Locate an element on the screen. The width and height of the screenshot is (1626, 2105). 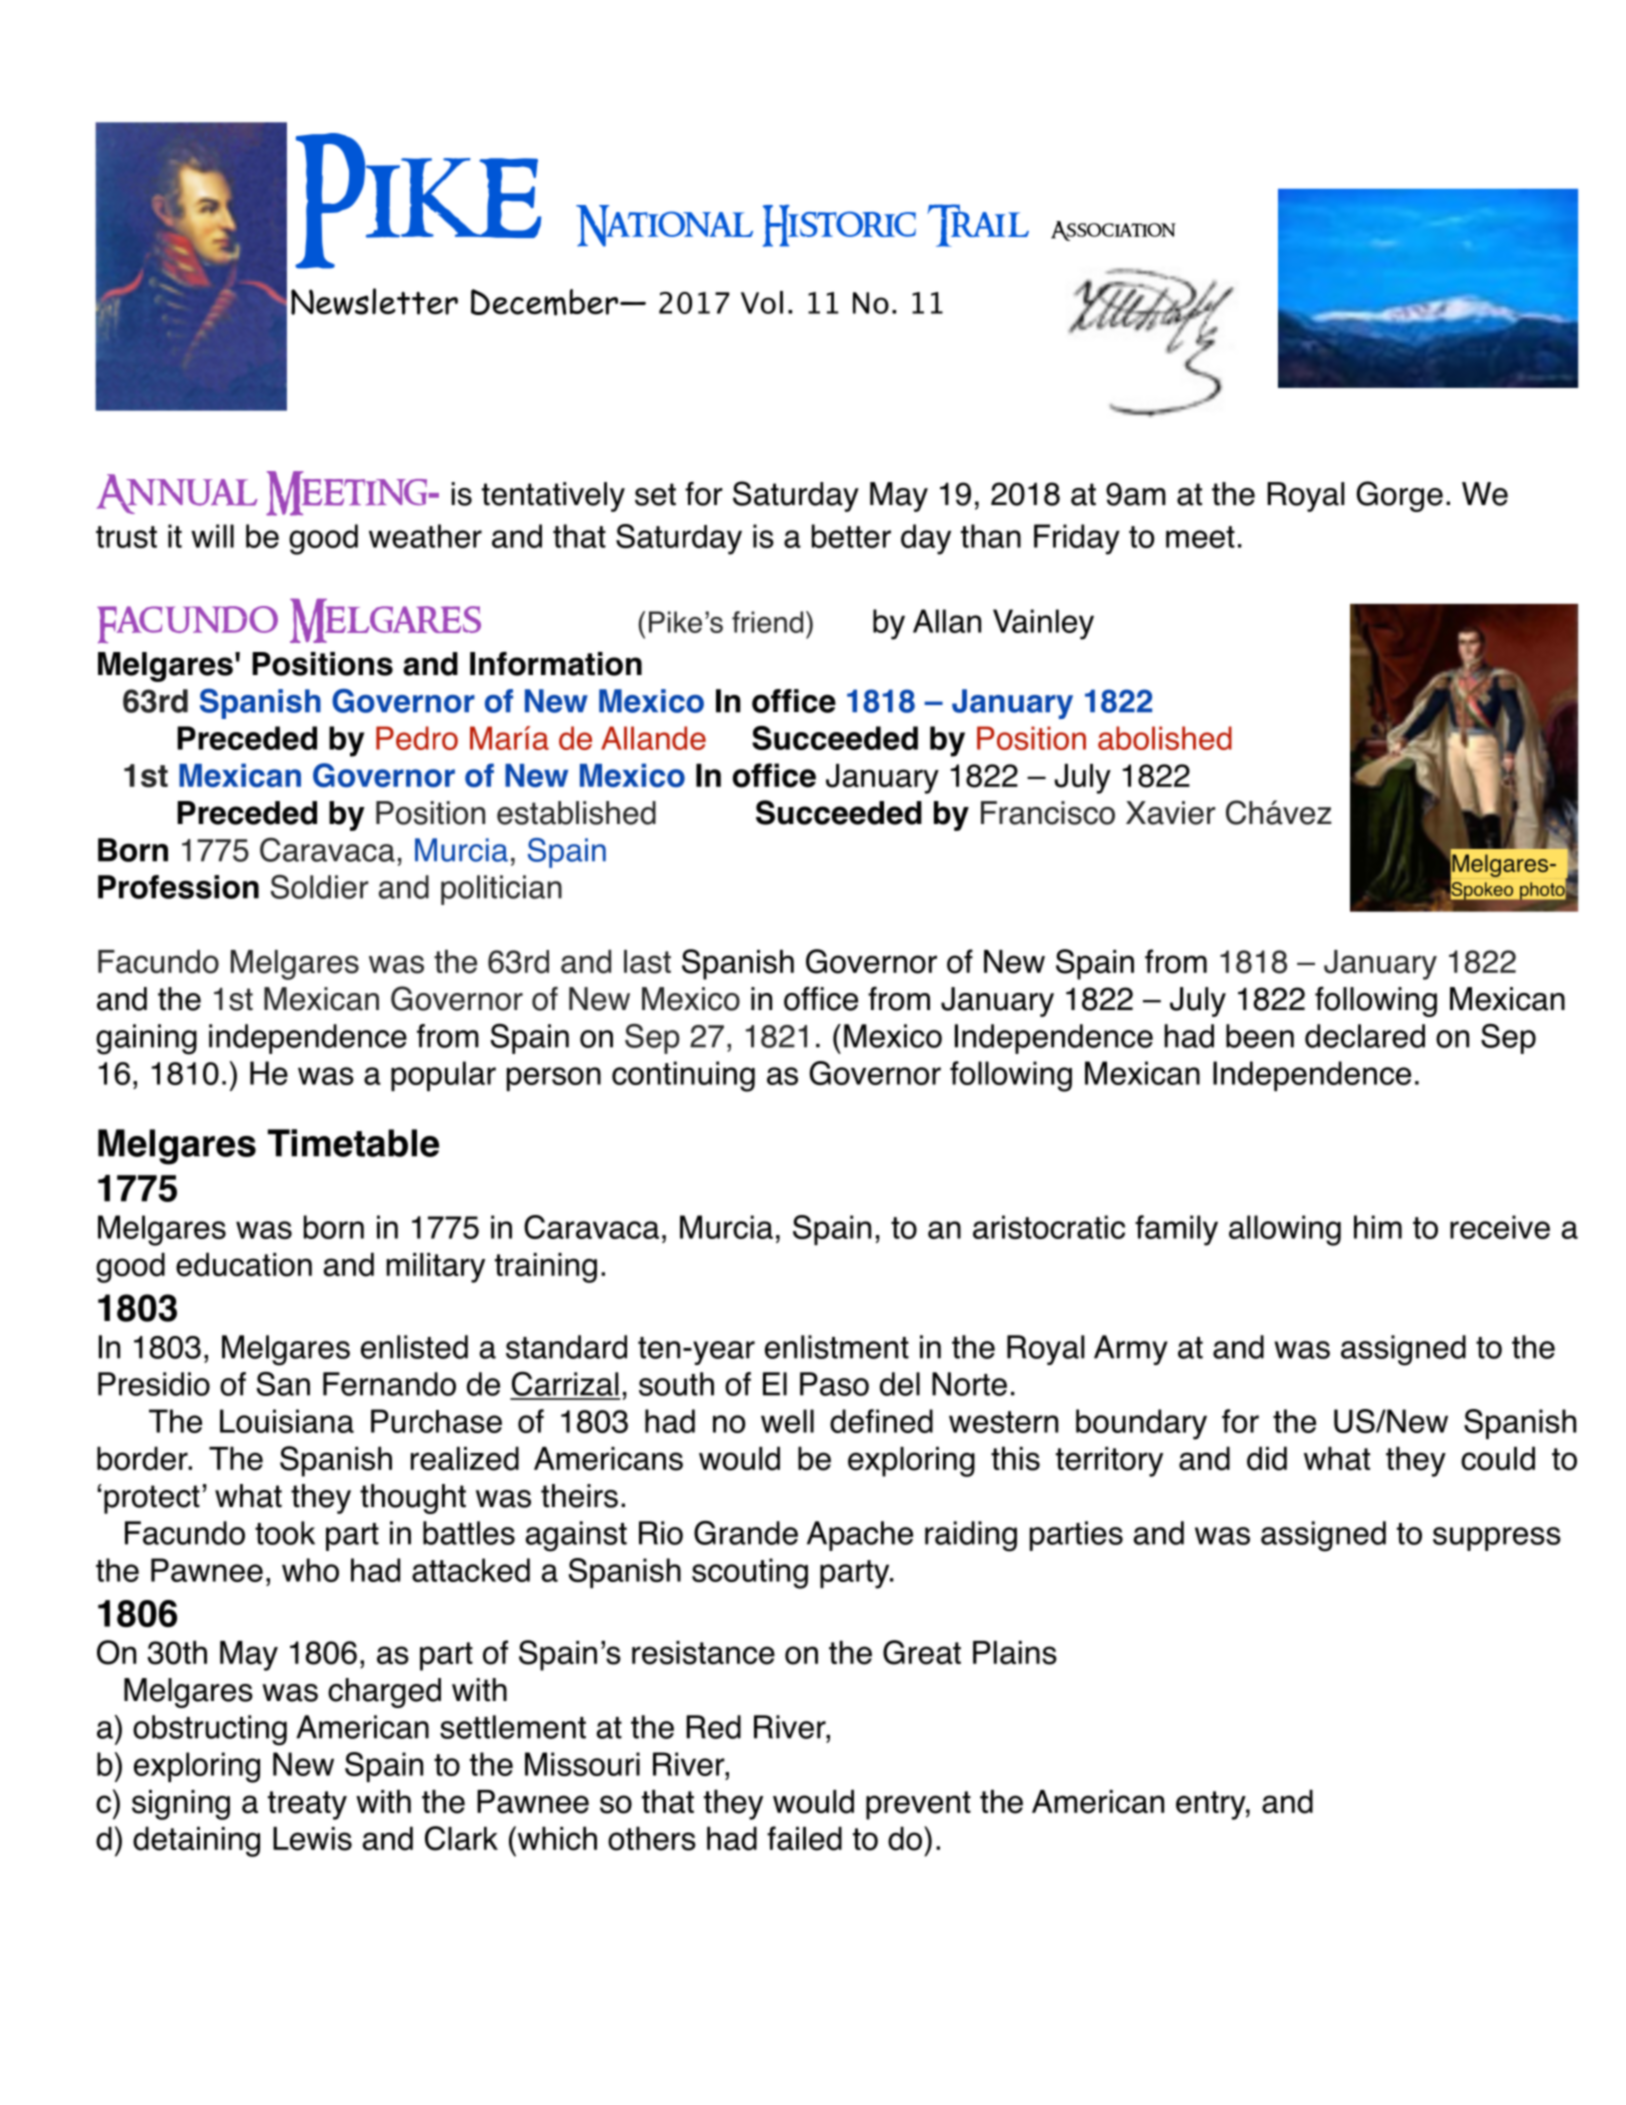
treaty is located at coordinates (307, 1805).
